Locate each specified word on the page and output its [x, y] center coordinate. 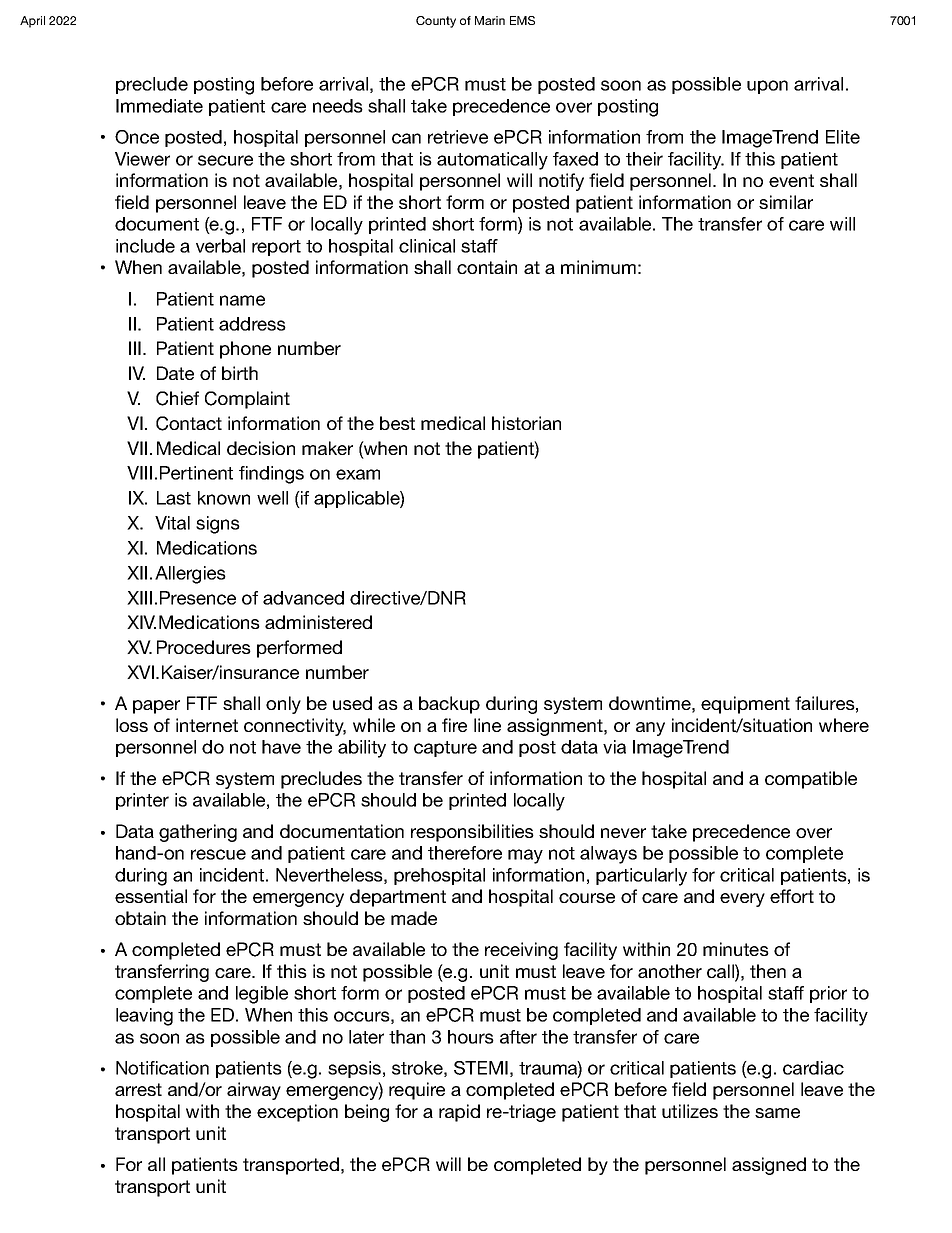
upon [767, 87]
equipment [745, 705]
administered [318, 622]
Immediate [159, 106]
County [436, 22]
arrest [138, 1089]
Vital [172, 523]
